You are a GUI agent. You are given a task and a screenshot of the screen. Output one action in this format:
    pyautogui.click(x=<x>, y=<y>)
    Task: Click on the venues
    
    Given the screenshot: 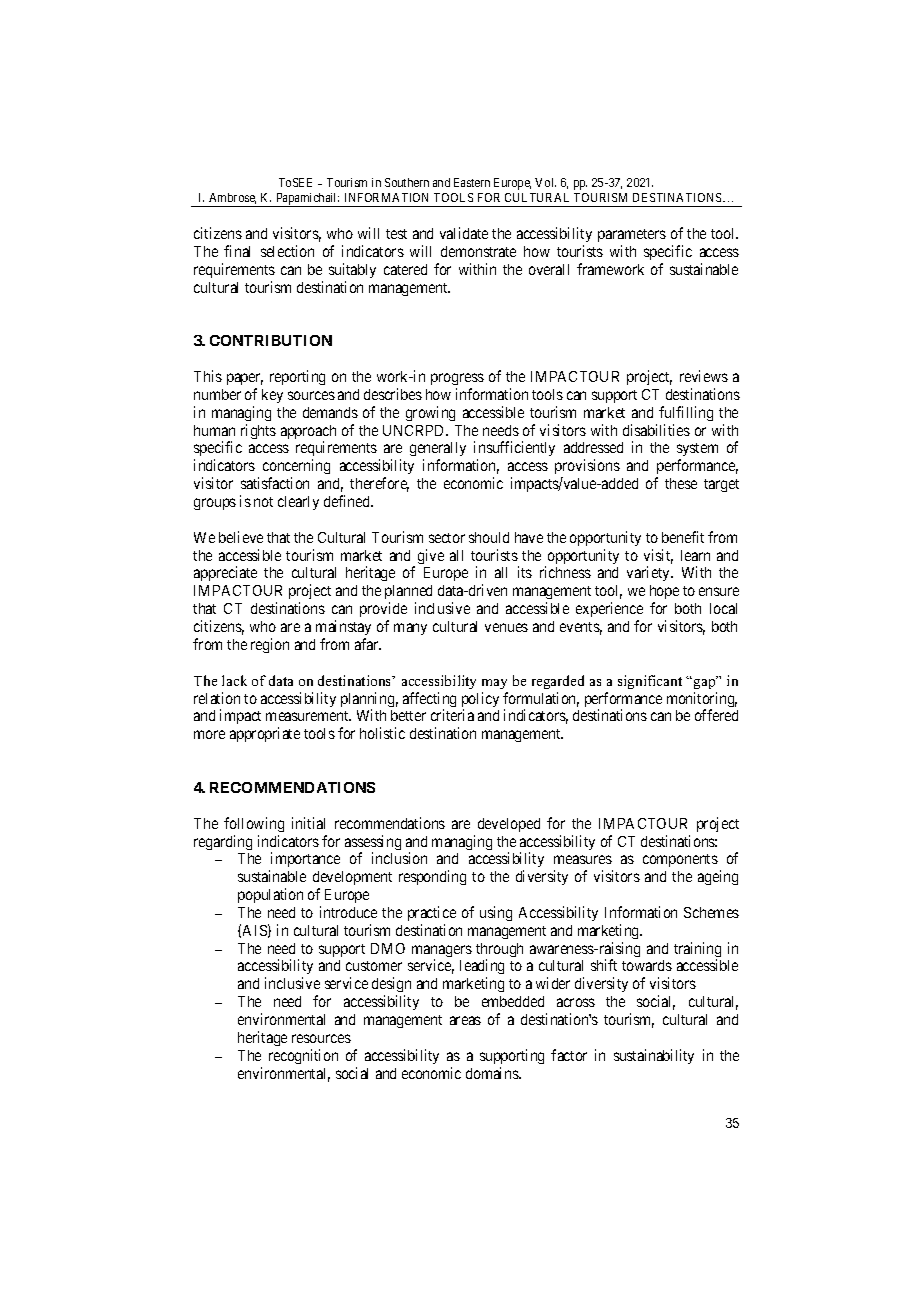 What is the action you would take?
    pyautogui.click(x=506, y=627)
